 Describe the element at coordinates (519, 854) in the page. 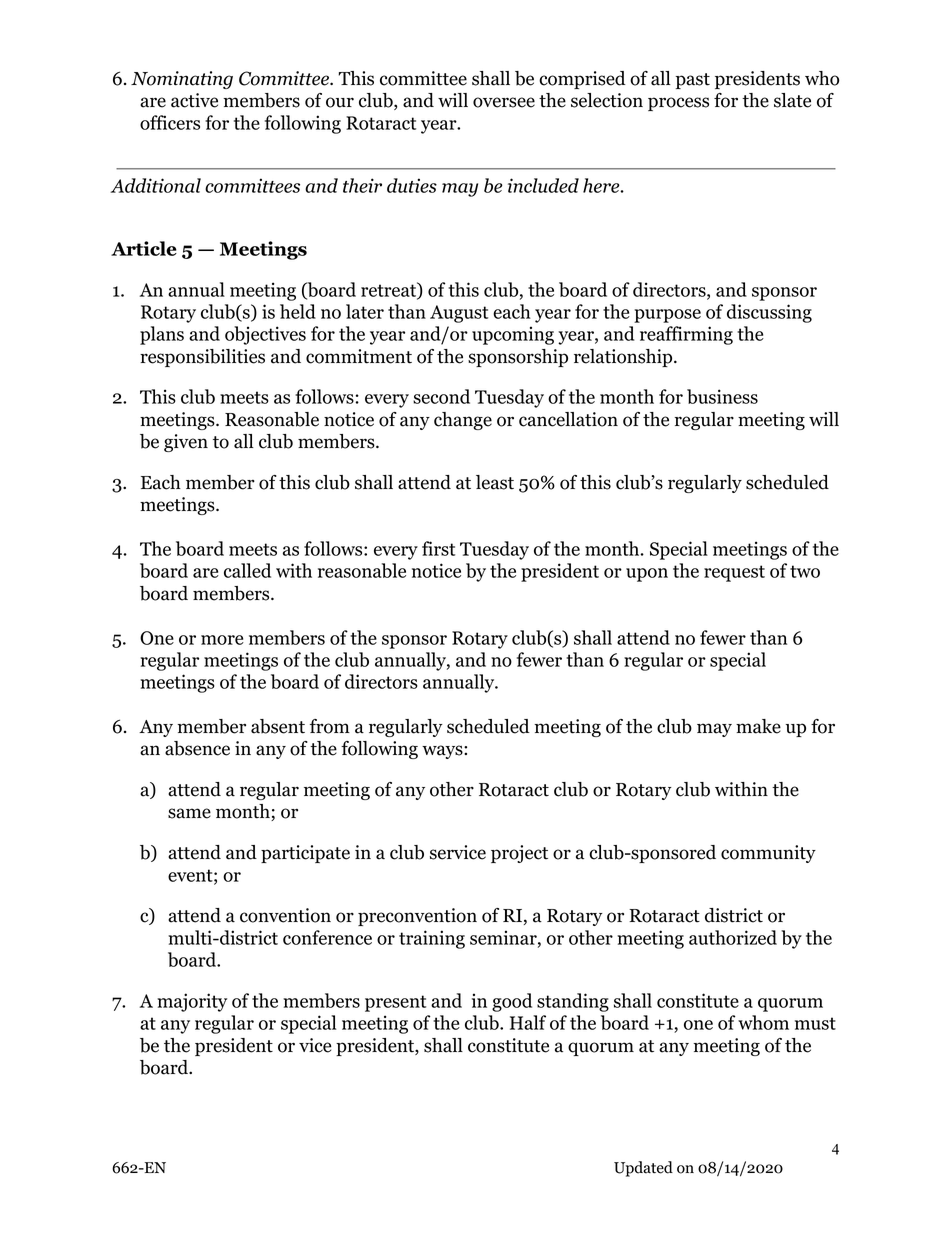

I see `project` at that location.
